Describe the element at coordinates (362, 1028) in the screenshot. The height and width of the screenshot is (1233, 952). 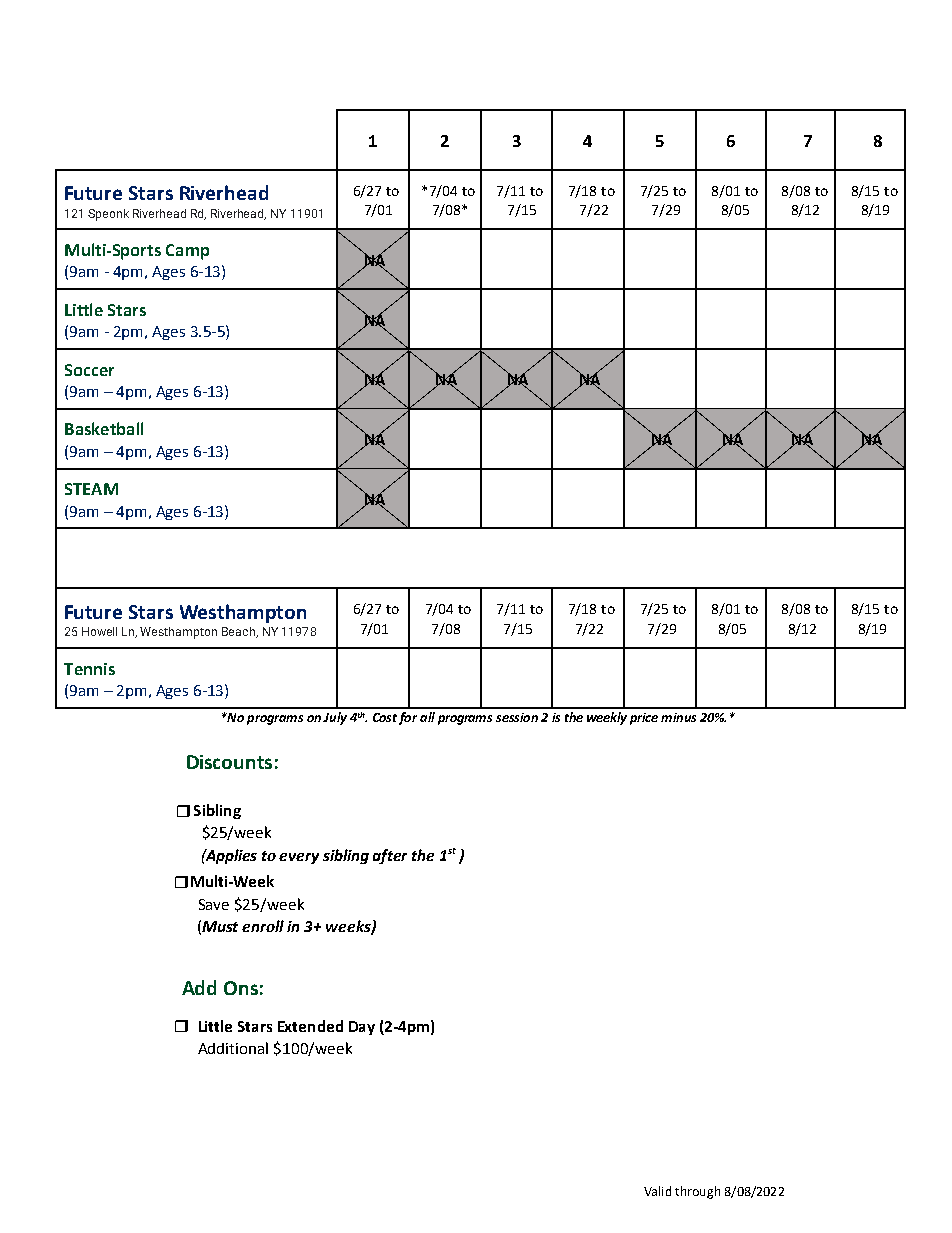
I see `Day` at that location.
